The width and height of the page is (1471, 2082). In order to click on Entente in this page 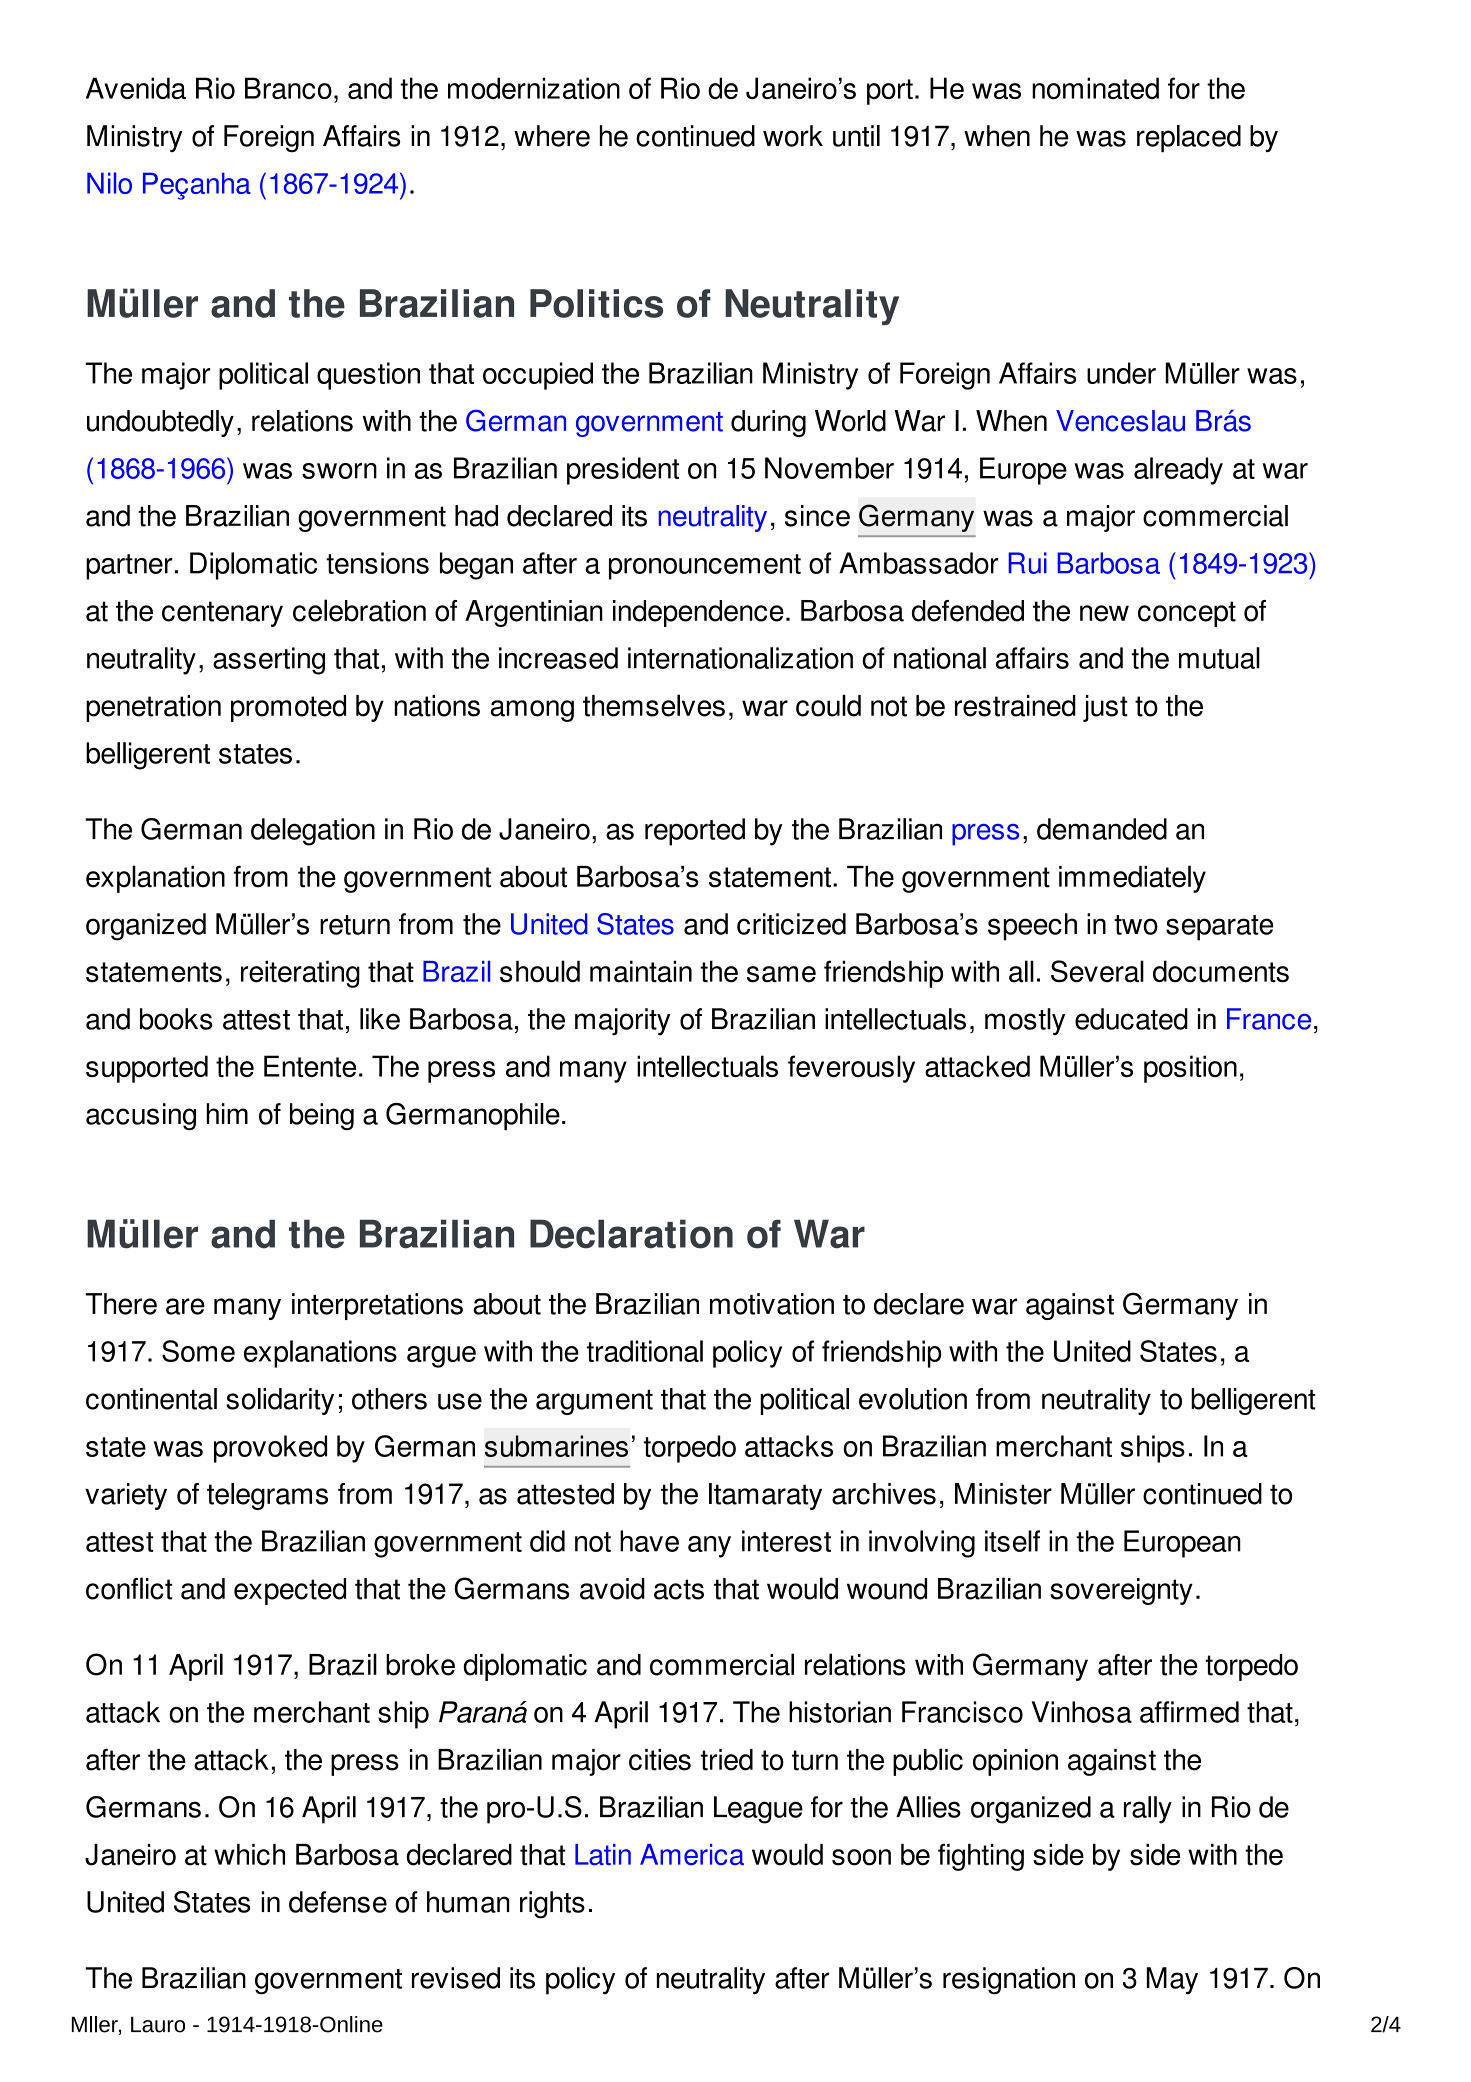, I will do `click(310, 1066)`.
